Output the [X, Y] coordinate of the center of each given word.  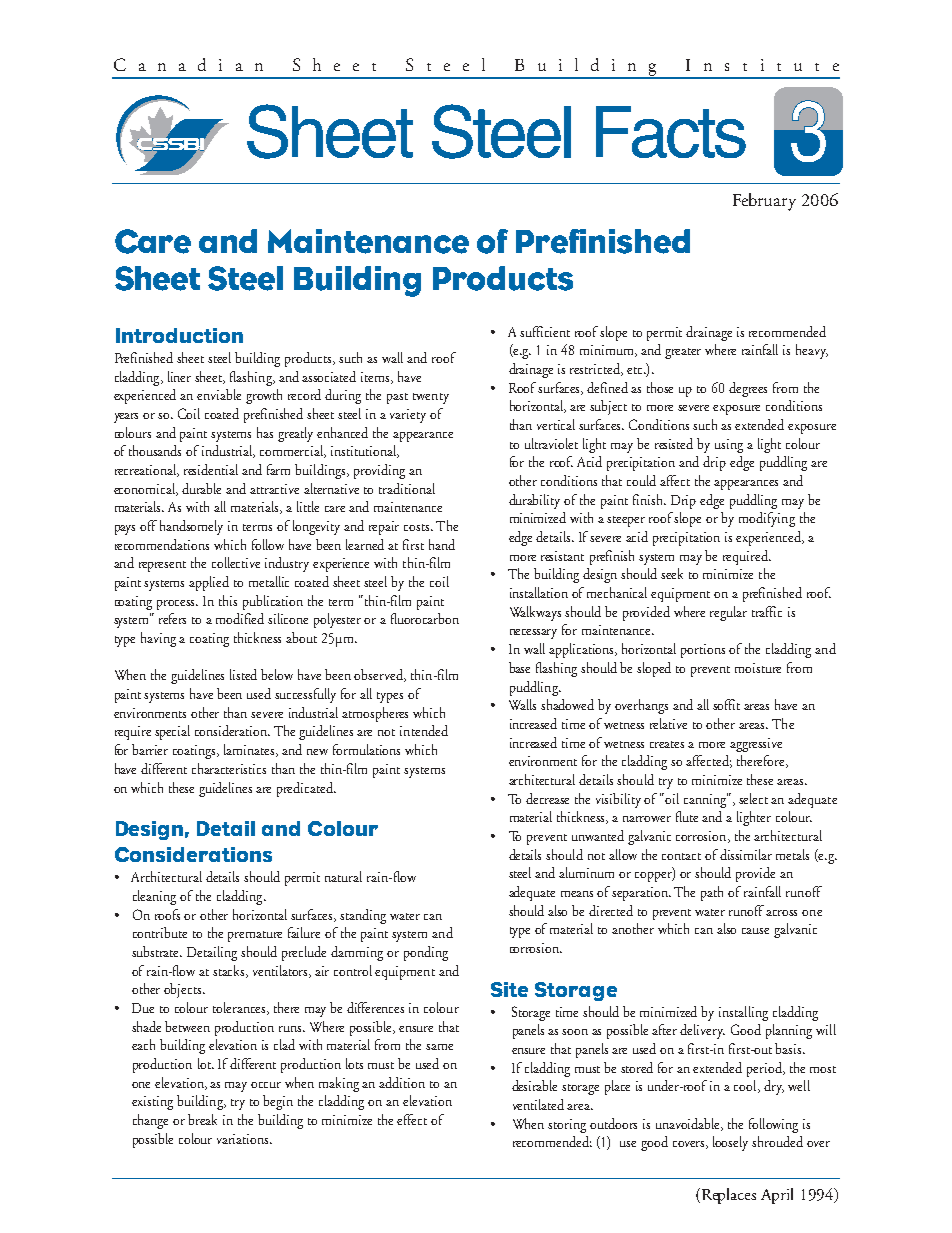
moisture [758, 668]
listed [243, 674]
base [519, 667]
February [764, 202]
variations [244, 1139]
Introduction [179, 335]
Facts [671, 132]
